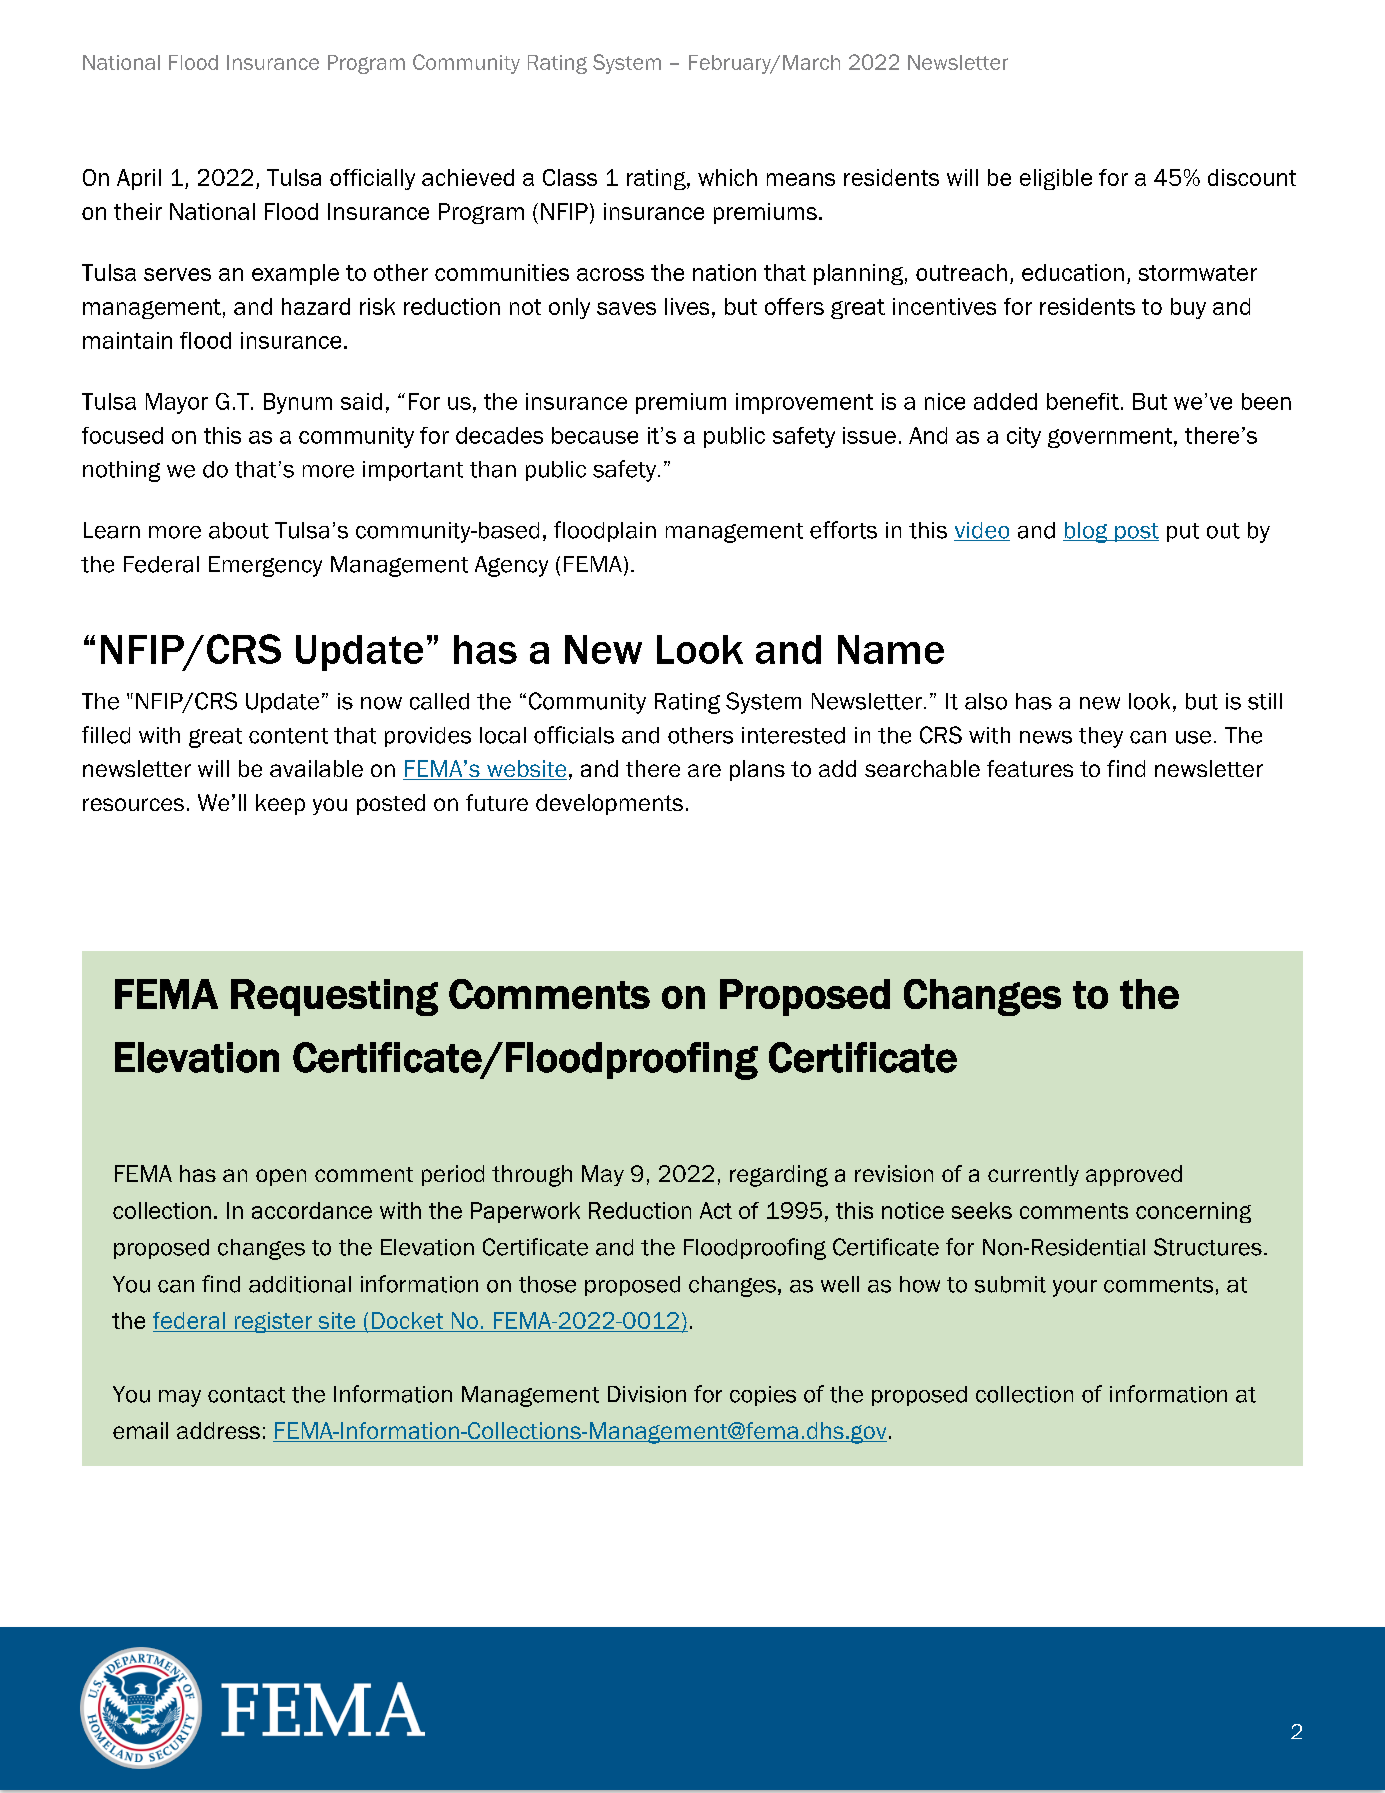 The width and height of the page is (1385, 1793). What do you see at coordinates (843, 530) in the page?
I see `efforts` at bounding box center [843, 530].
